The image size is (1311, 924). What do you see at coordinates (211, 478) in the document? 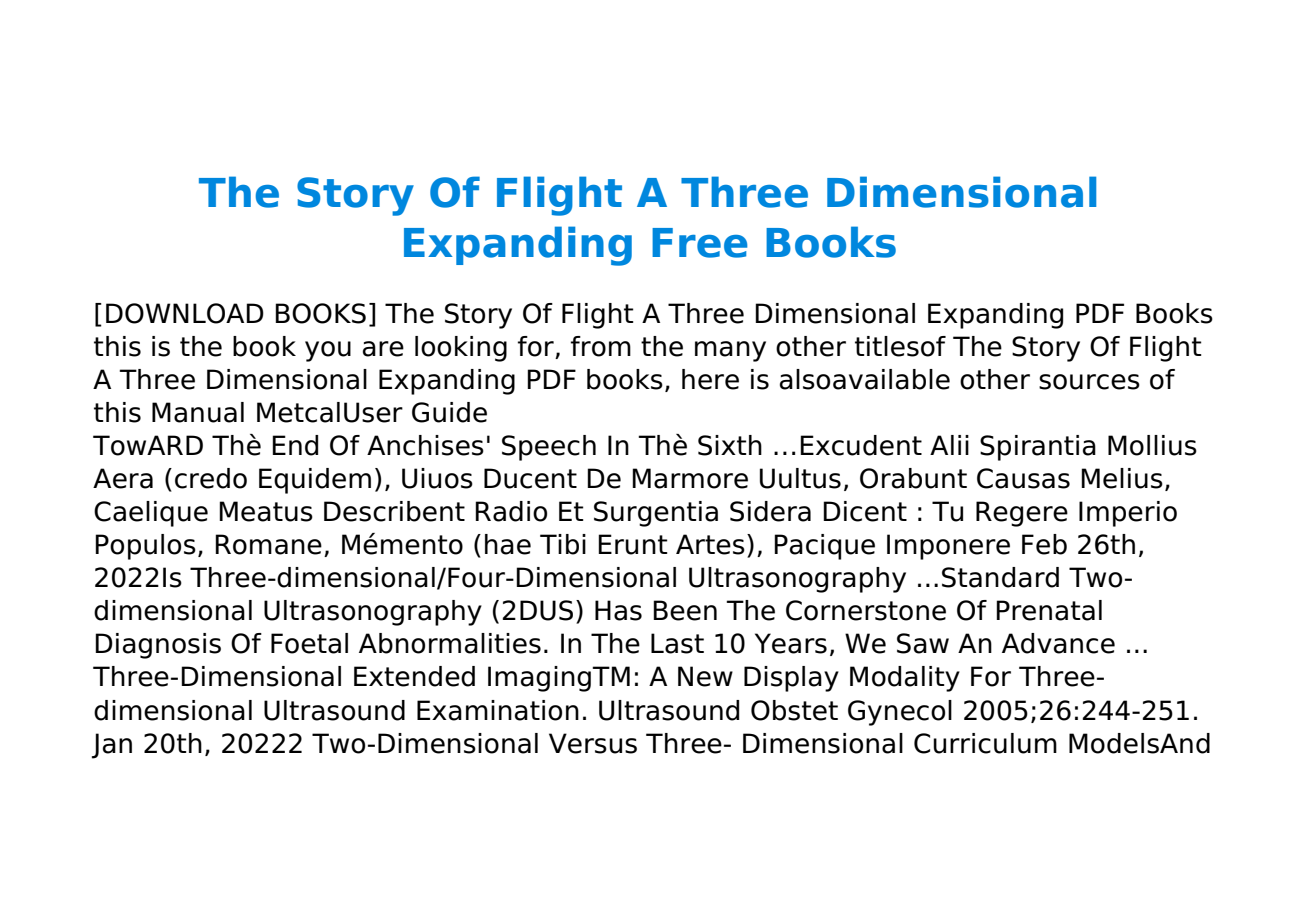
I see `credo` at bounding box center [211, 478].
